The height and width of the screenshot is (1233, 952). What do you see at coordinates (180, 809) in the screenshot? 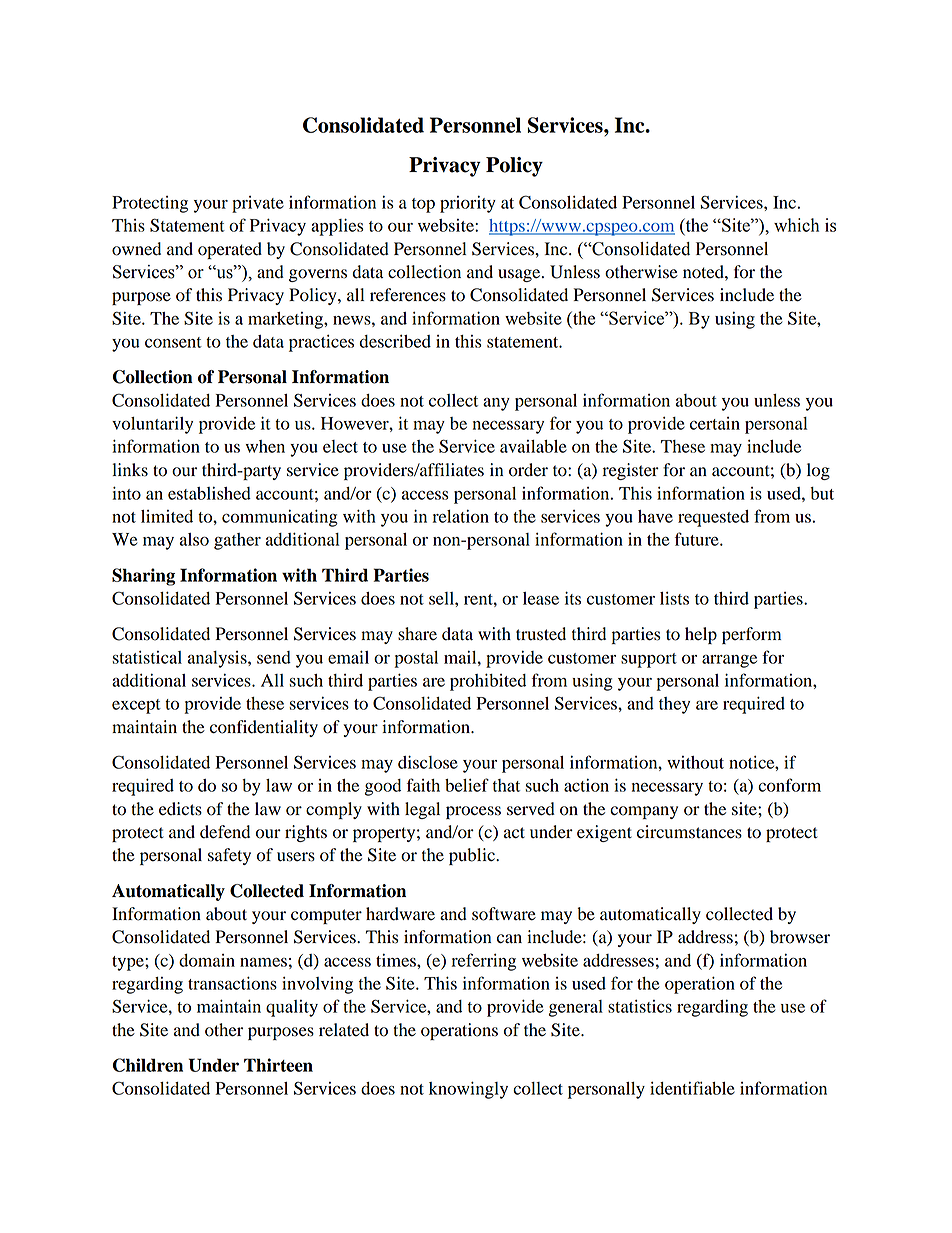
I see `edicts` at bounding box center [180, 809].
